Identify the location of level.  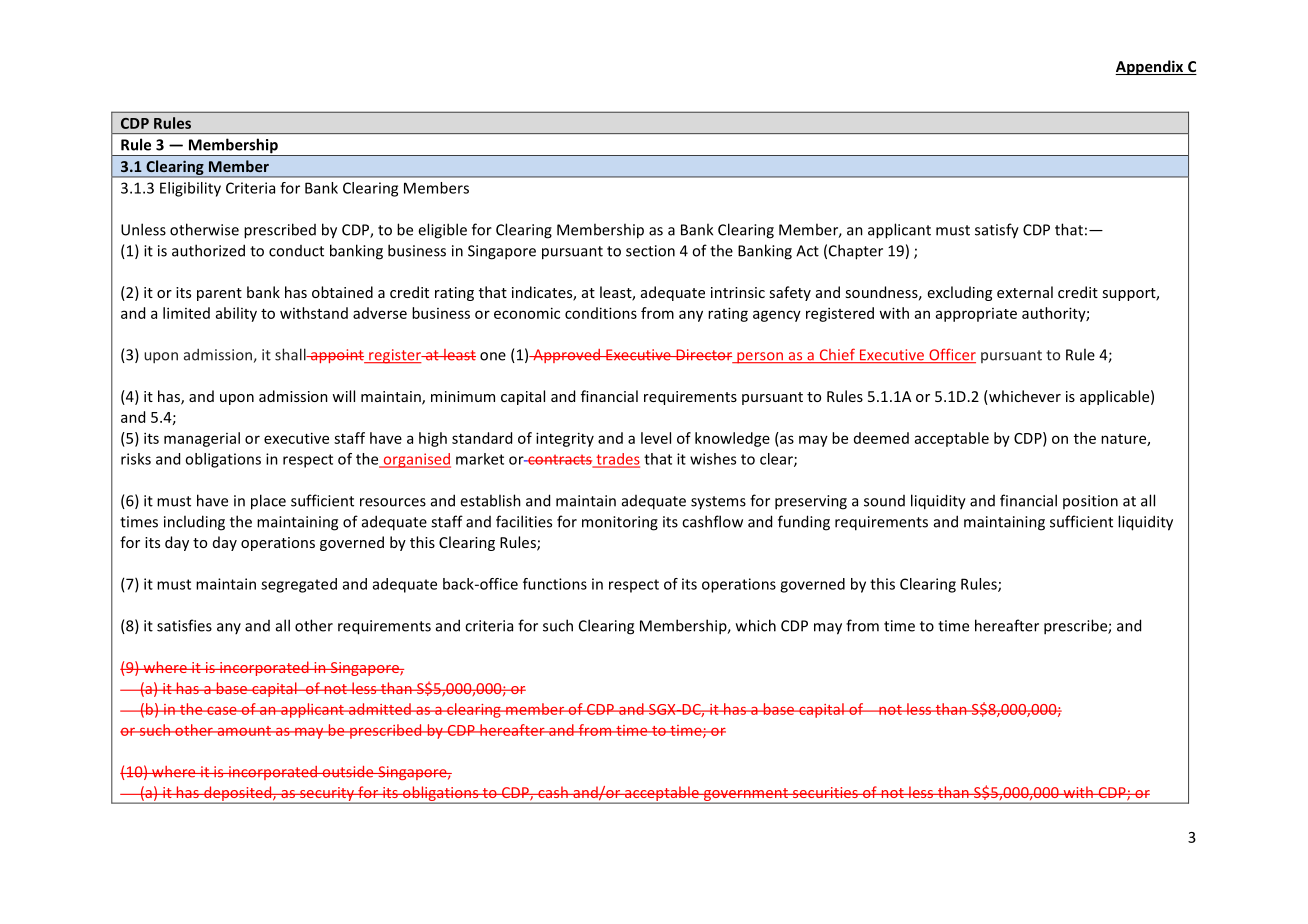
(656, 438).
